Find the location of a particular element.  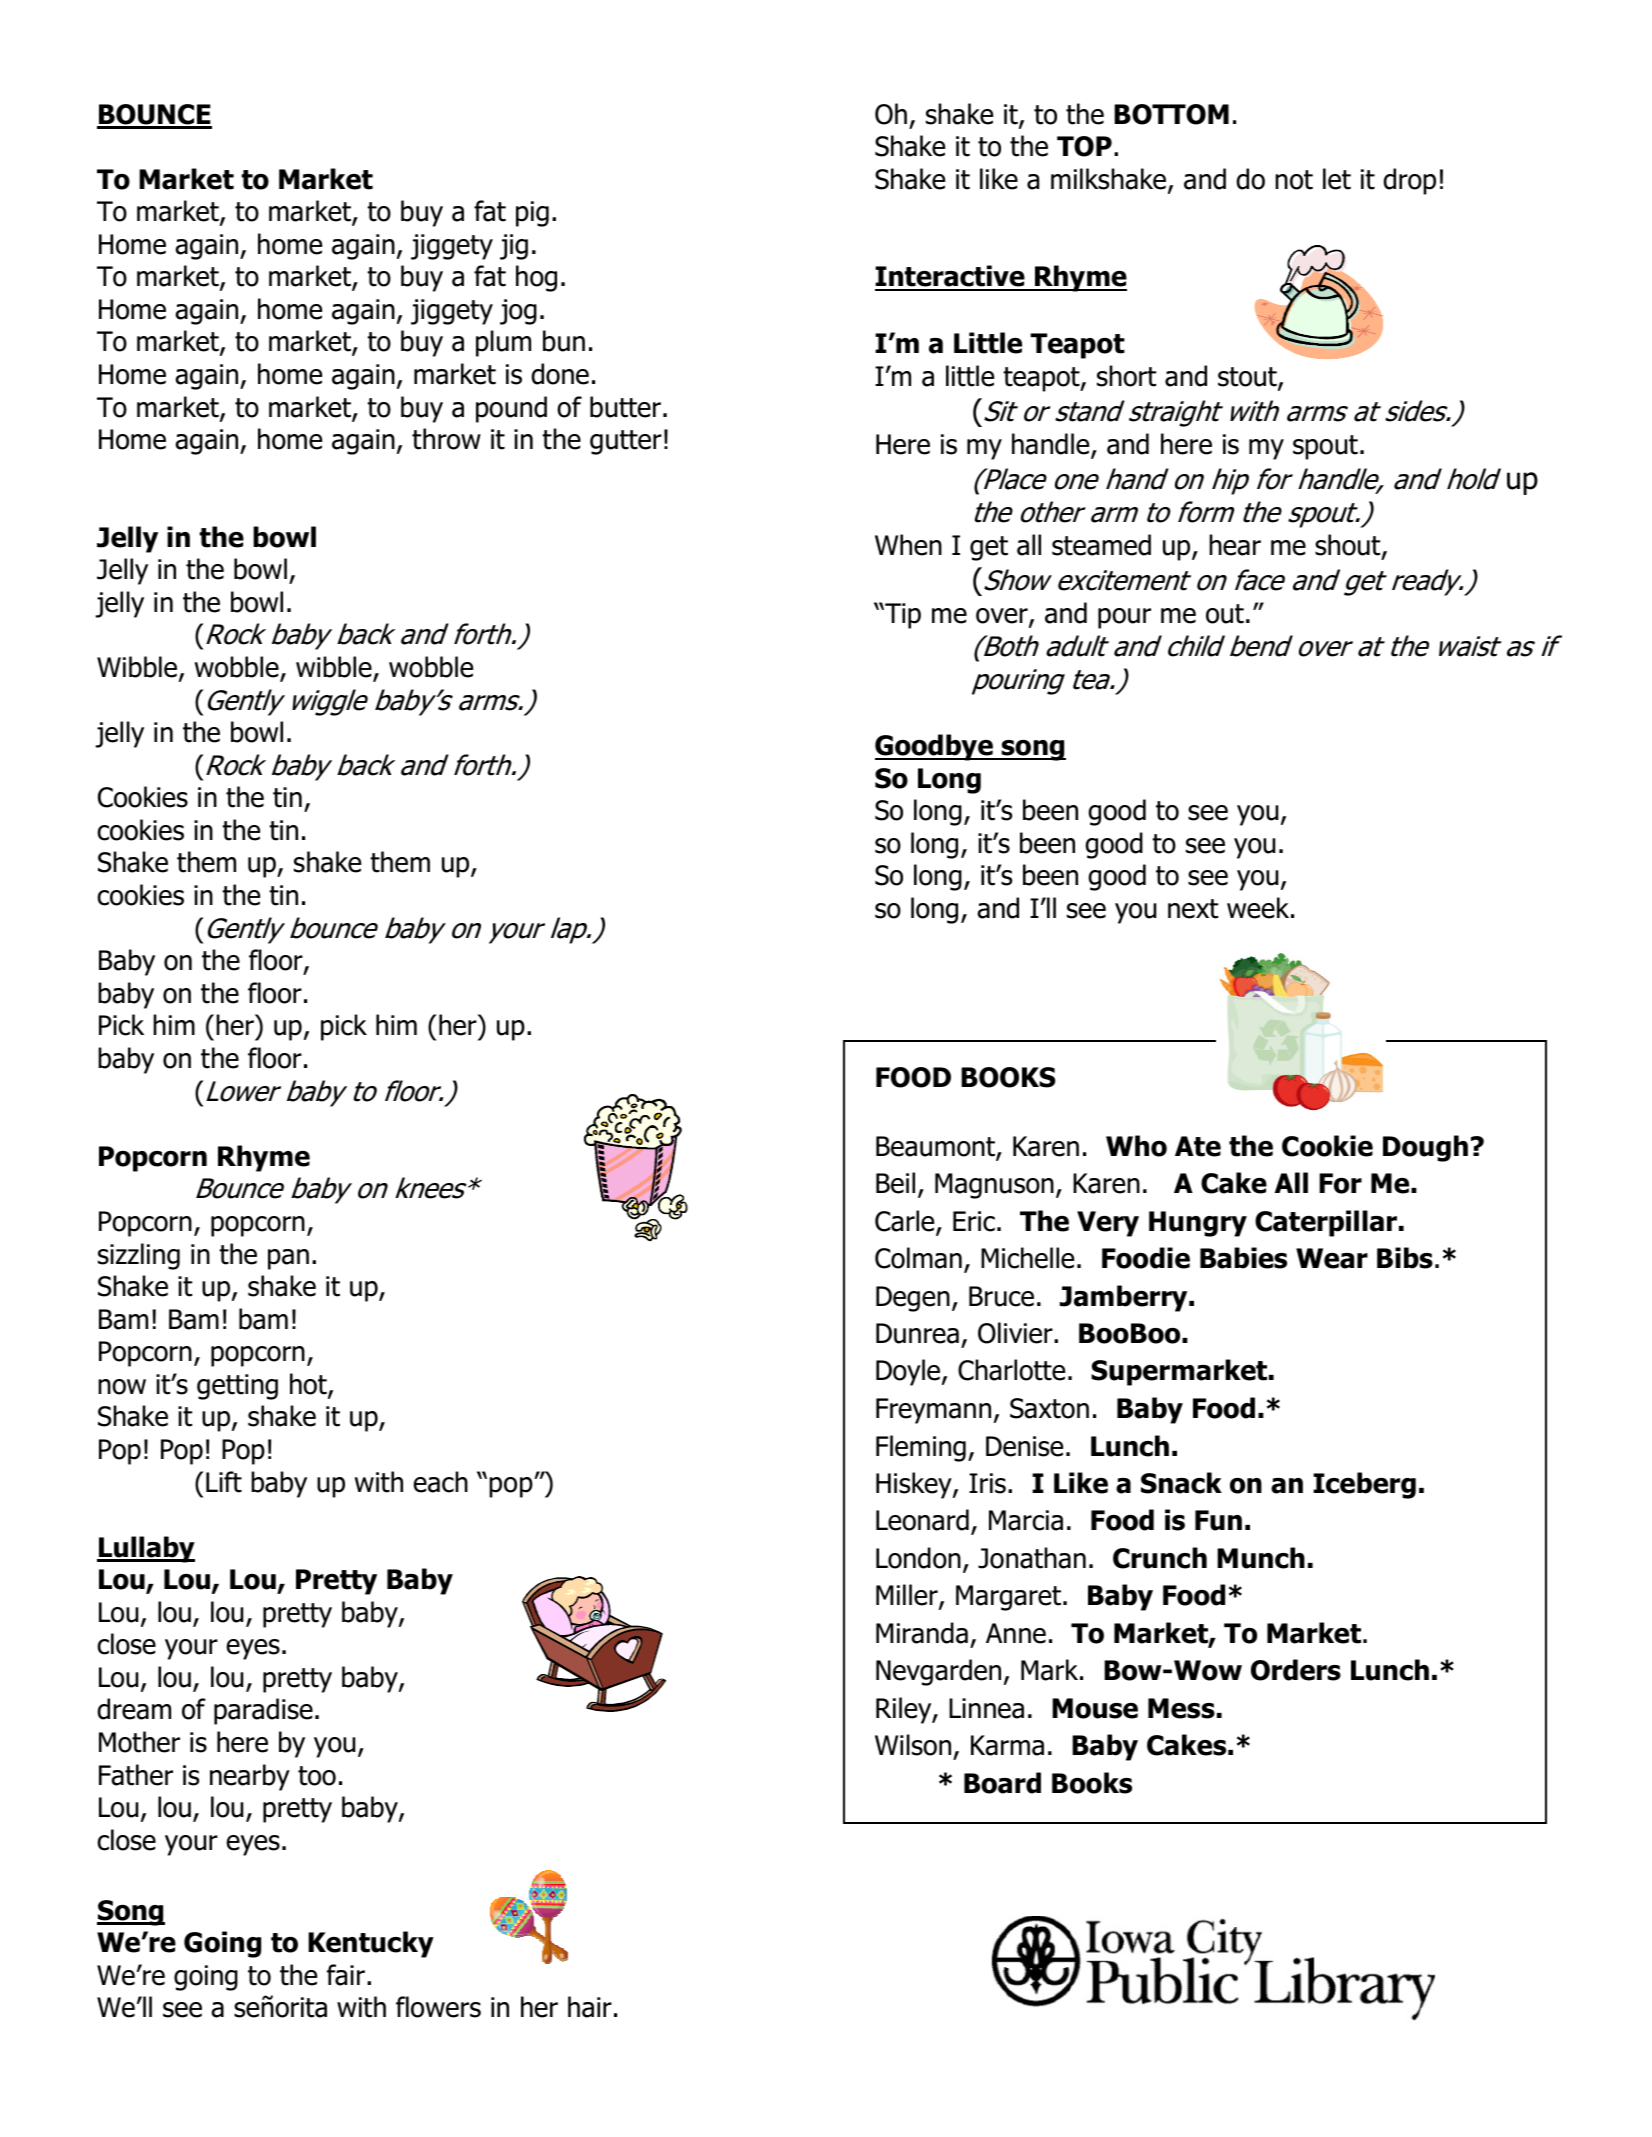

Interactive is located at coordinates (951, 277).
